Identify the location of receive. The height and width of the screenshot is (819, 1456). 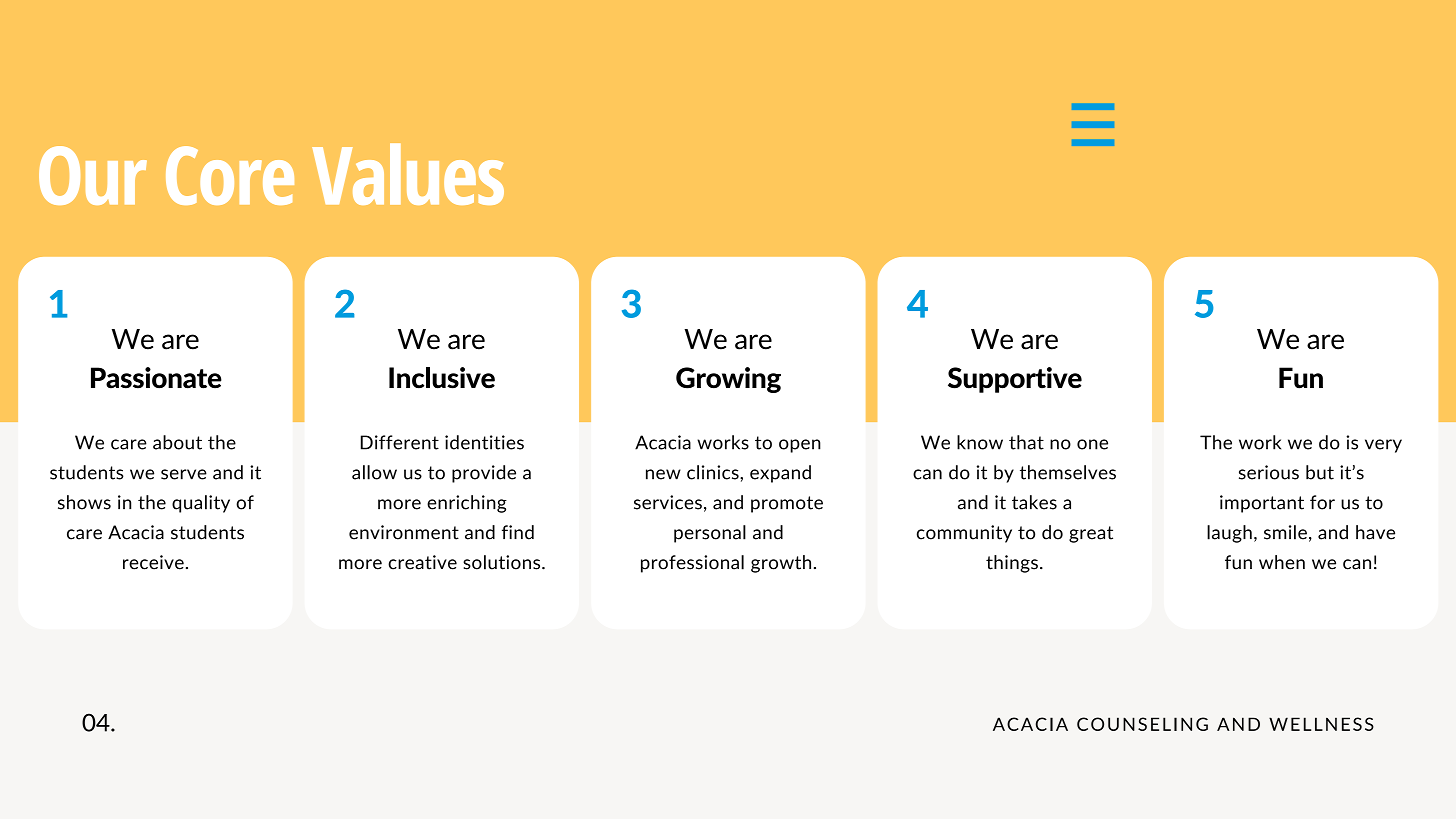
(153, 562).
